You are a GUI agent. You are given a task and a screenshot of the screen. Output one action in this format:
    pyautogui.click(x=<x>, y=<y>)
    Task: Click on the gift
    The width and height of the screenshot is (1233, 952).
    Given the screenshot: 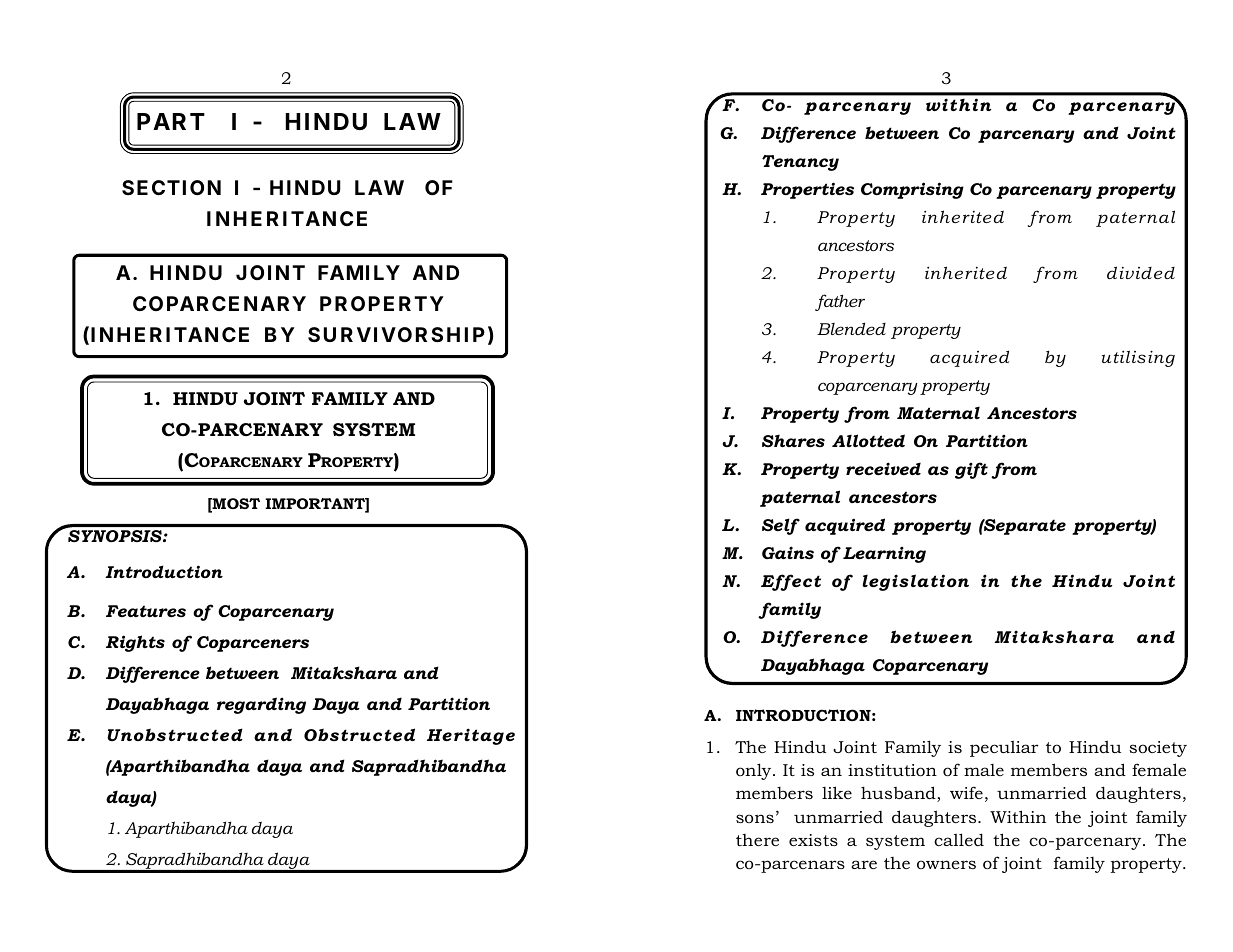 What is the action you would take?
    pyautogui.click(x=971, y=470)
